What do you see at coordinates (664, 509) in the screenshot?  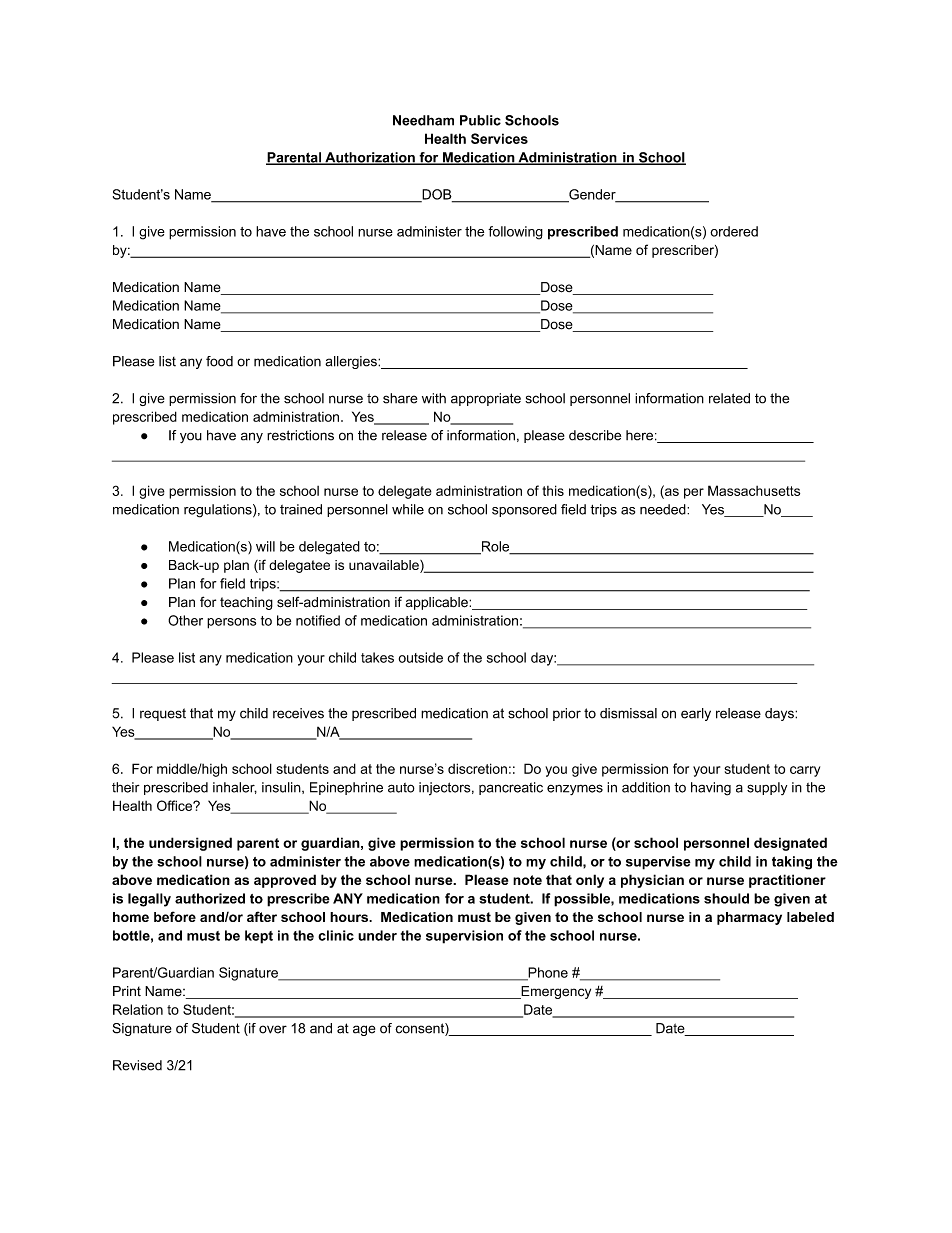 I see `needed` at bounding box center [664, 509].
